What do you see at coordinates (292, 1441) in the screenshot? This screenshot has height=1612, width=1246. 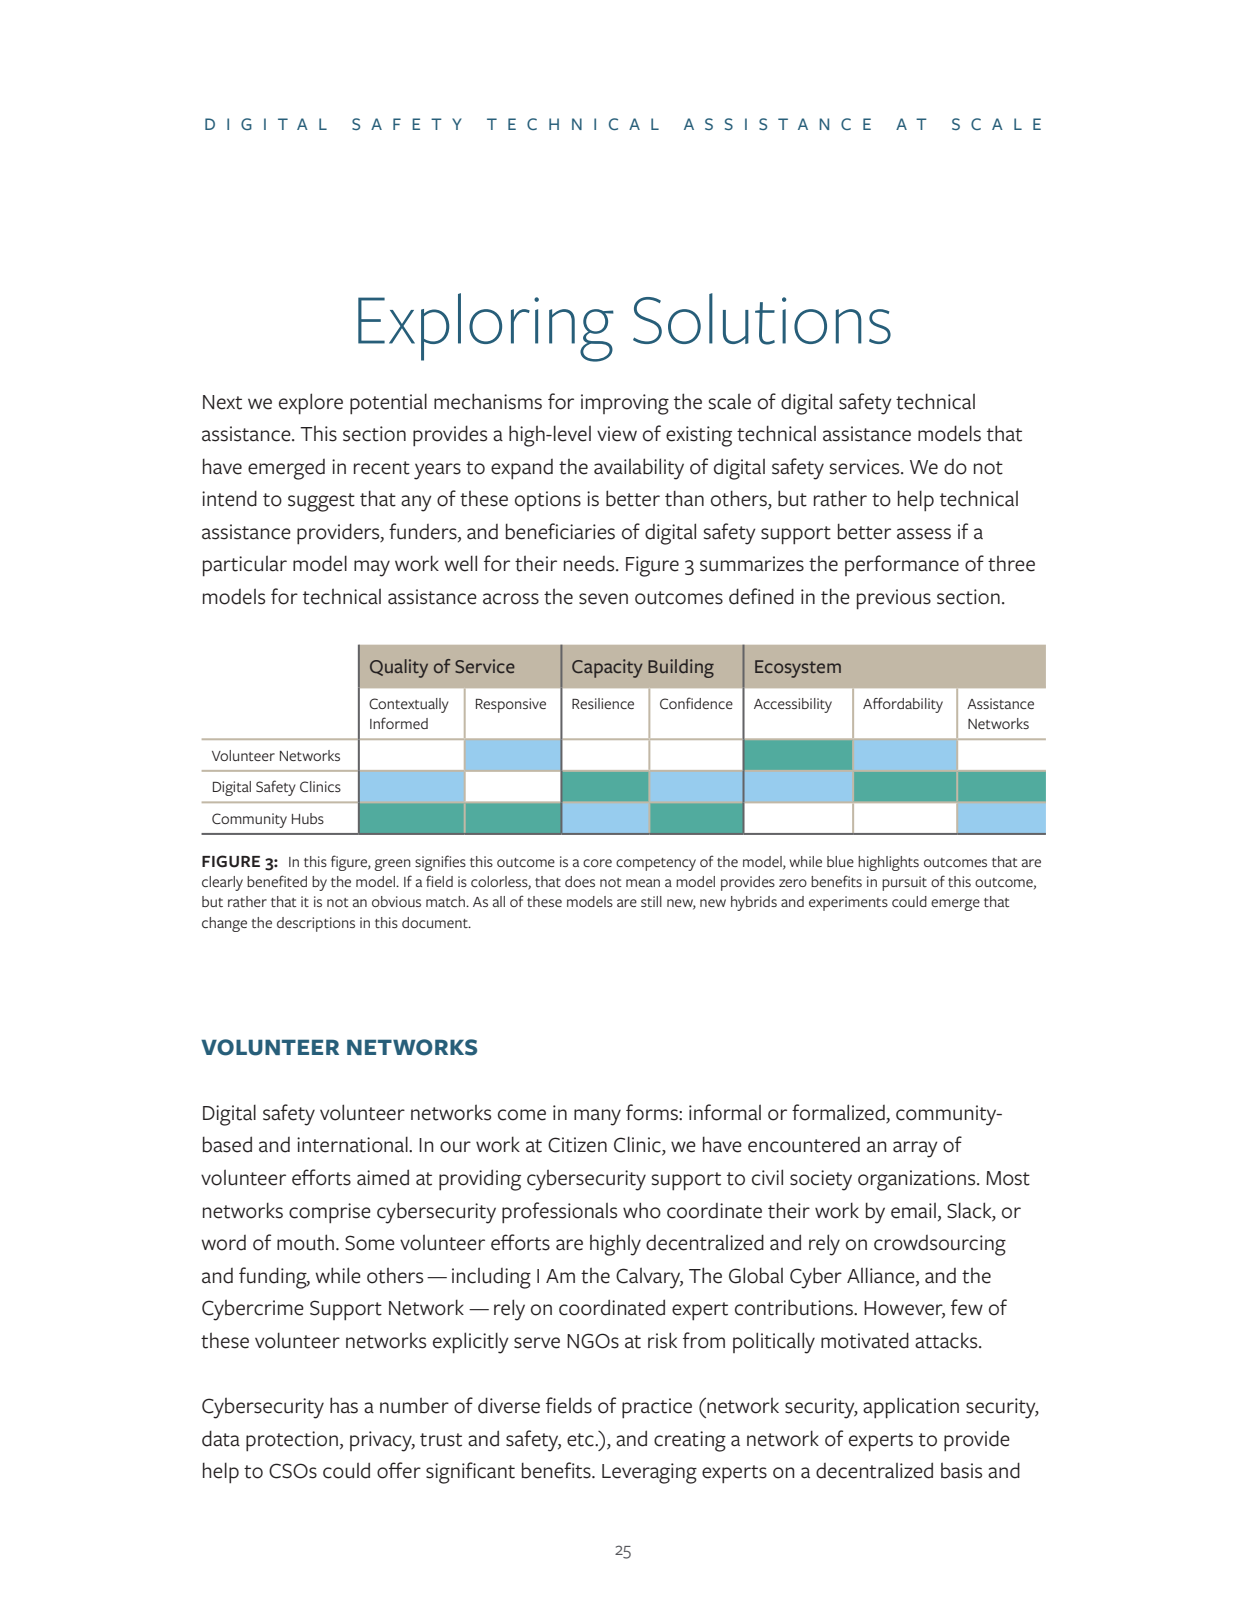 I see `protection` at bounding box center [292, 1441].
